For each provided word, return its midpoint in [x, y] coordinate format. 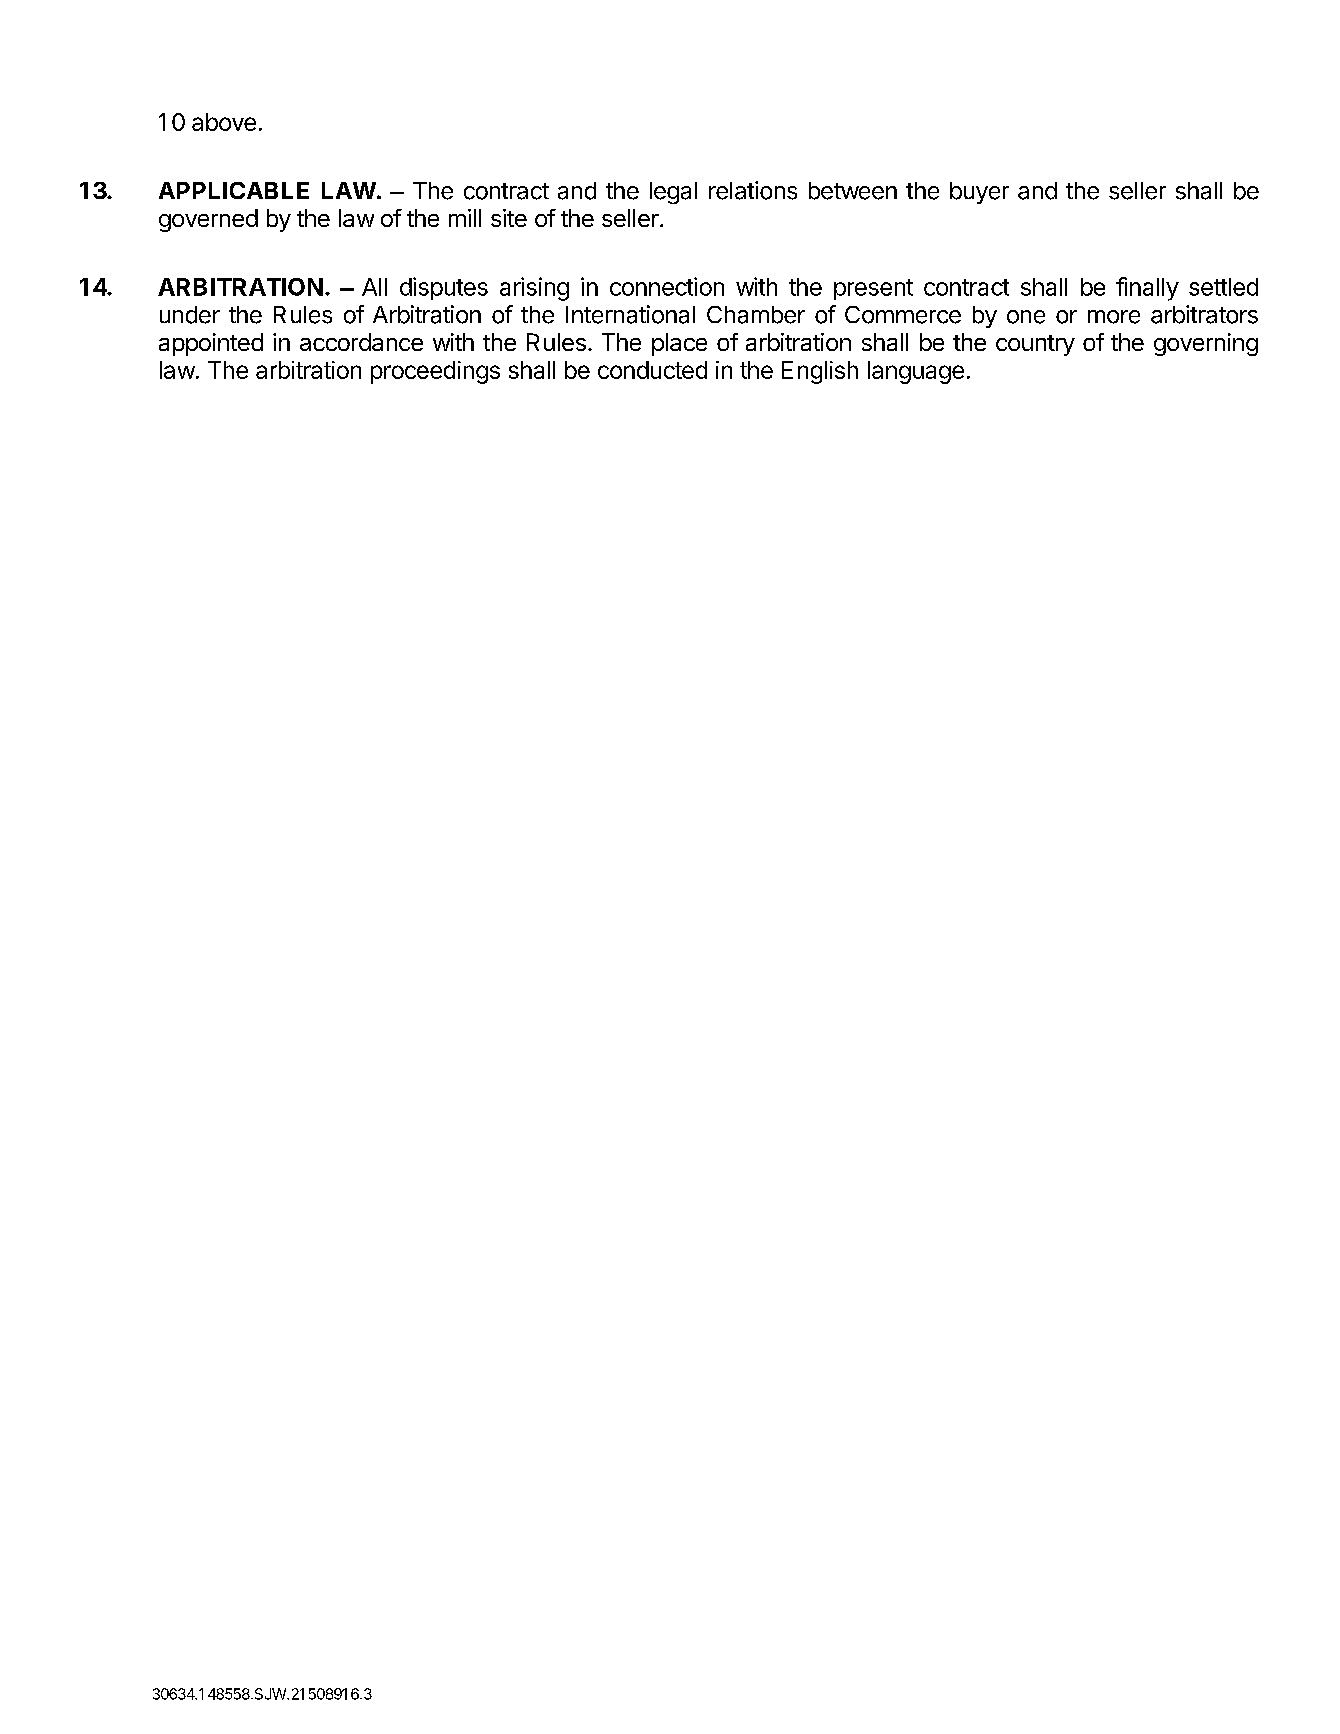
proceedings [435, 372]
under [190, 315]
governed [208, 220]
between [853, 191]
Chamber [756, 315]
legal [673, 193]
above [224, 122]
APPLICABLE [234, 190]
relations [753, 190]
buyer [979, 193]
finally [1147, 289]
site [509, 218]
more [1114, 317]
